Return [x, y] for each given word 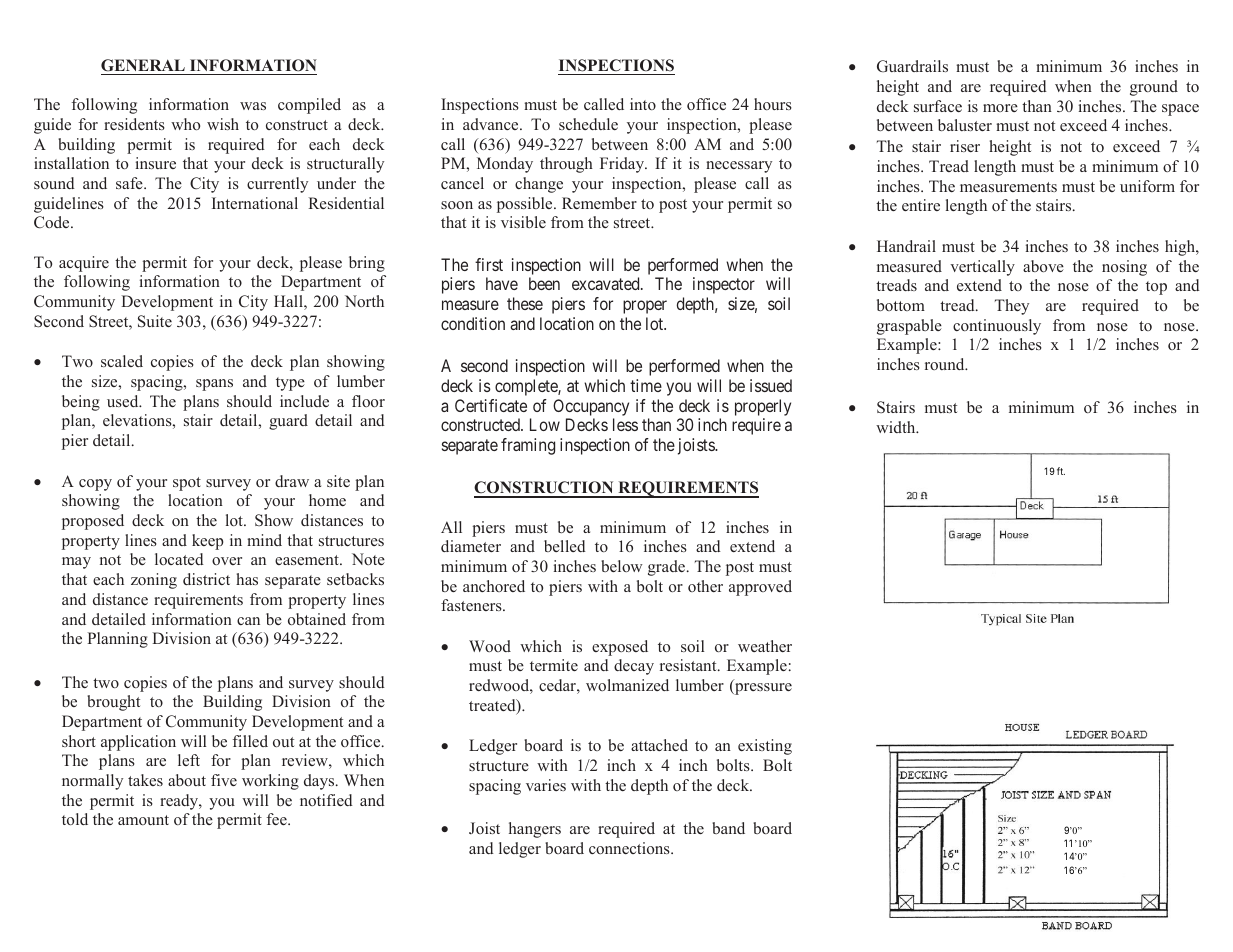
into [643, 104]
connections [630, 848]
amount [143, 820]
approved [760, 588]
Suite [155, 321]
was [253, 106]
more [1000, 108]
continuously [997, 327]
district [206, 579]
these [525, 303]
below [622, 566]
